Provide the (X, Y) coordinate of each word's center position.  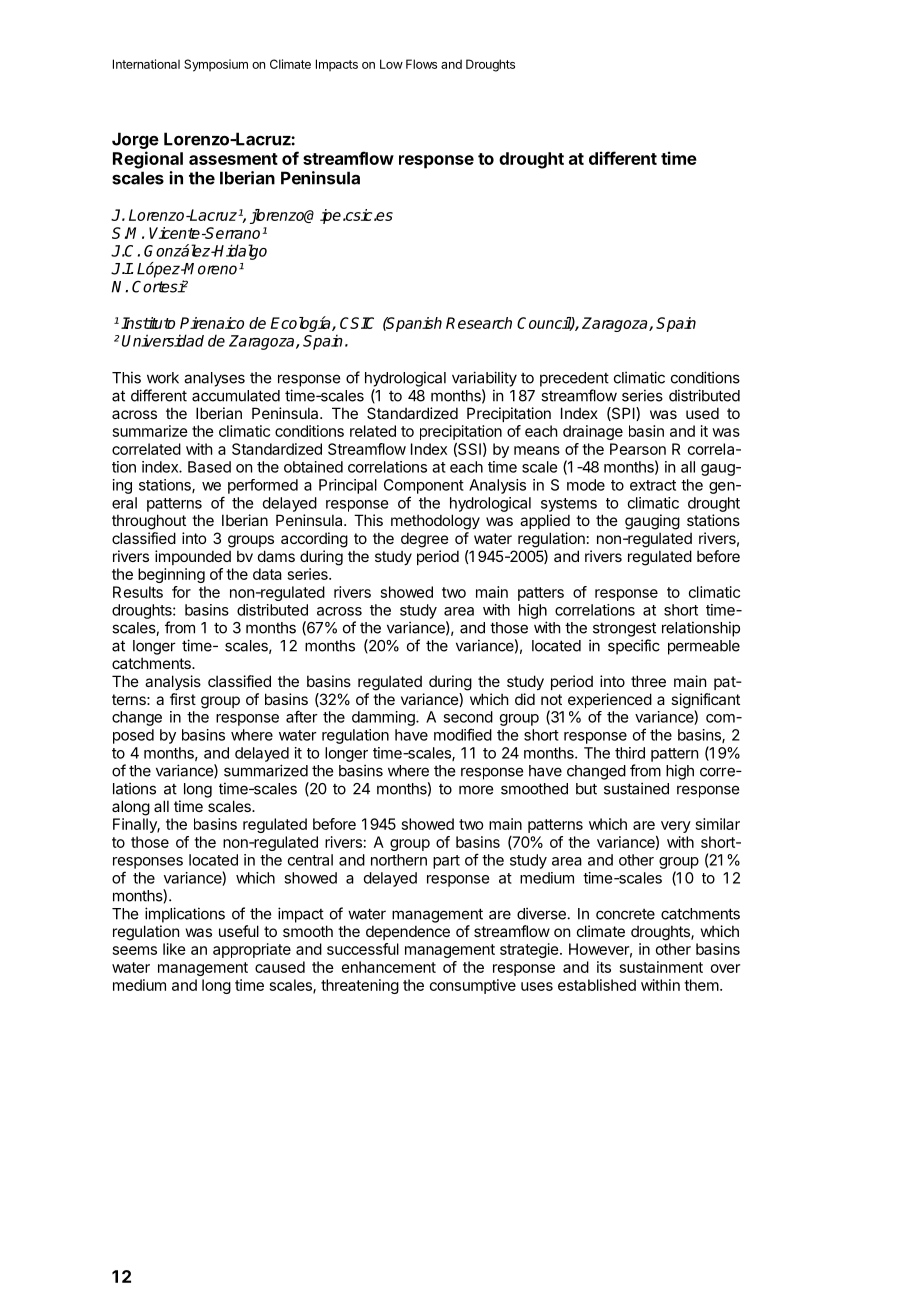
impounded (193, 557)
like (174, 949)
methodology (435, 522)
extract (653, 485)
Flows (421, 64)
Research (479, 323)
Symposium (216, 65)
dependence (408, 932)
